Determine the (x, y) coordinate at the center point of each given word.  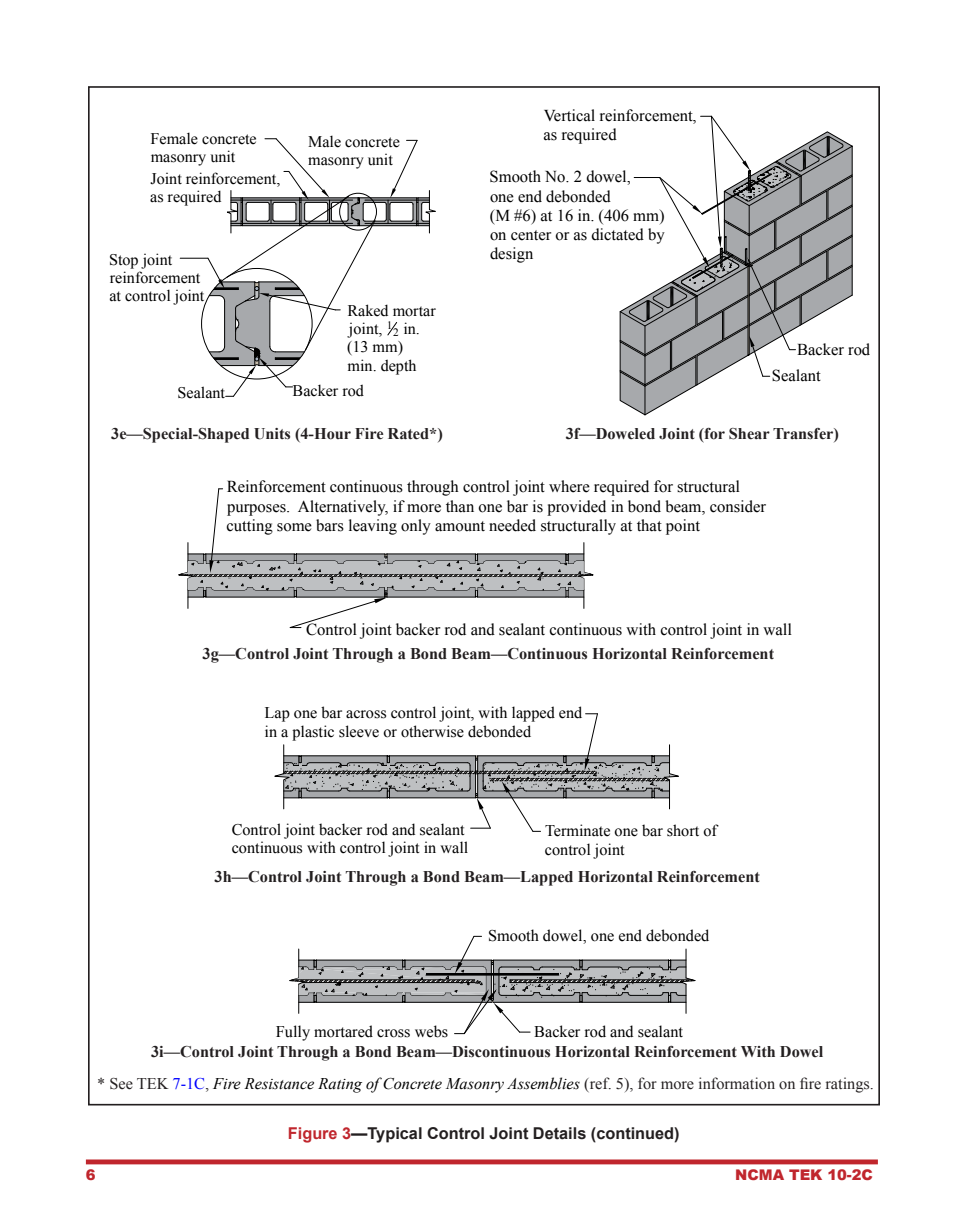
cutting (249, 527)
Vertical (569, 115)
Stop (124, 261)
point (683, 527)
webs (431, 1031)
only (416, 527)
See (121, 1084)
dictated (617, 234)
